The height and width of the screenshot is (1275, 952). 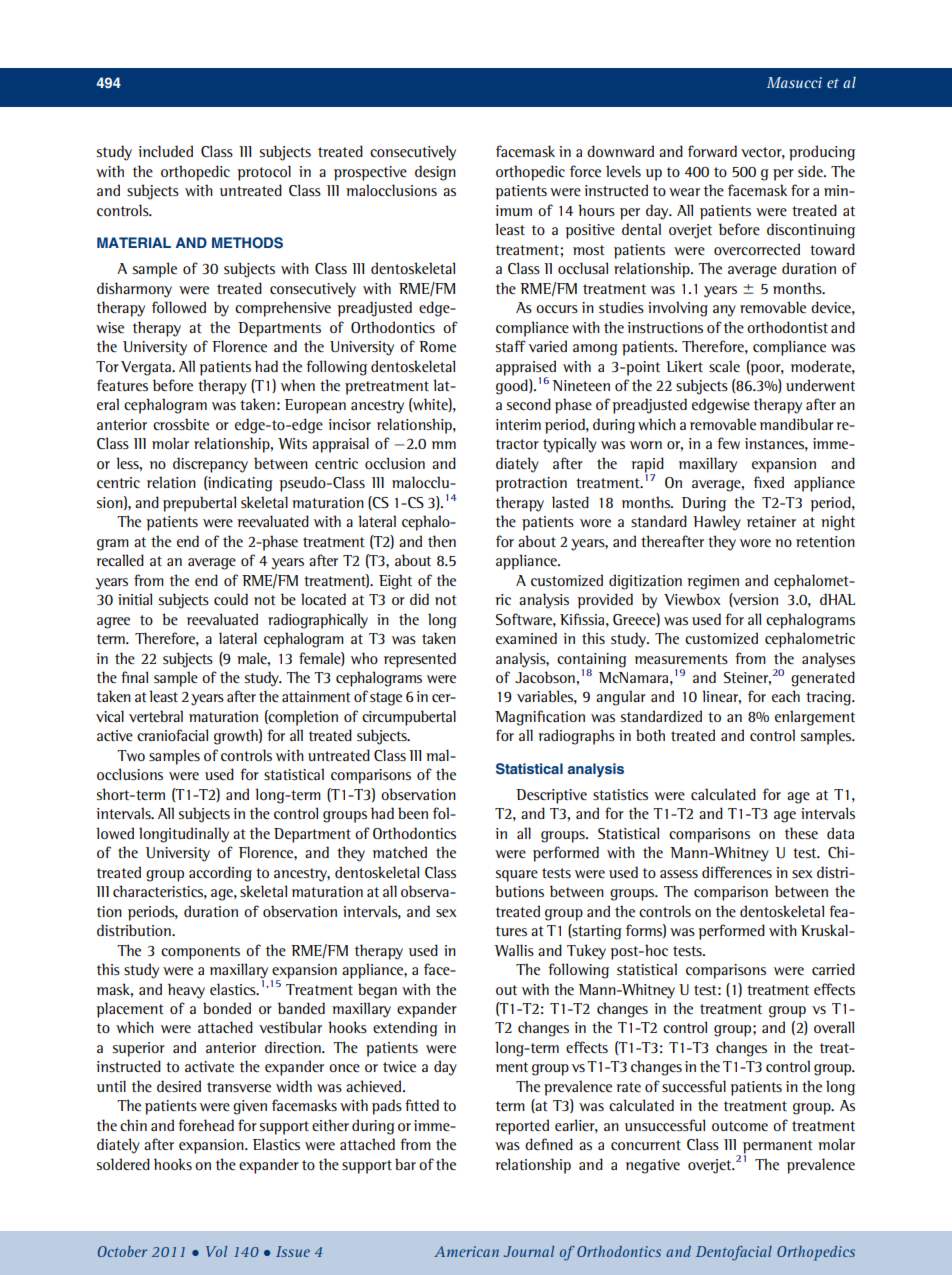 I want to click on American, so click(x=466, y=1251).
